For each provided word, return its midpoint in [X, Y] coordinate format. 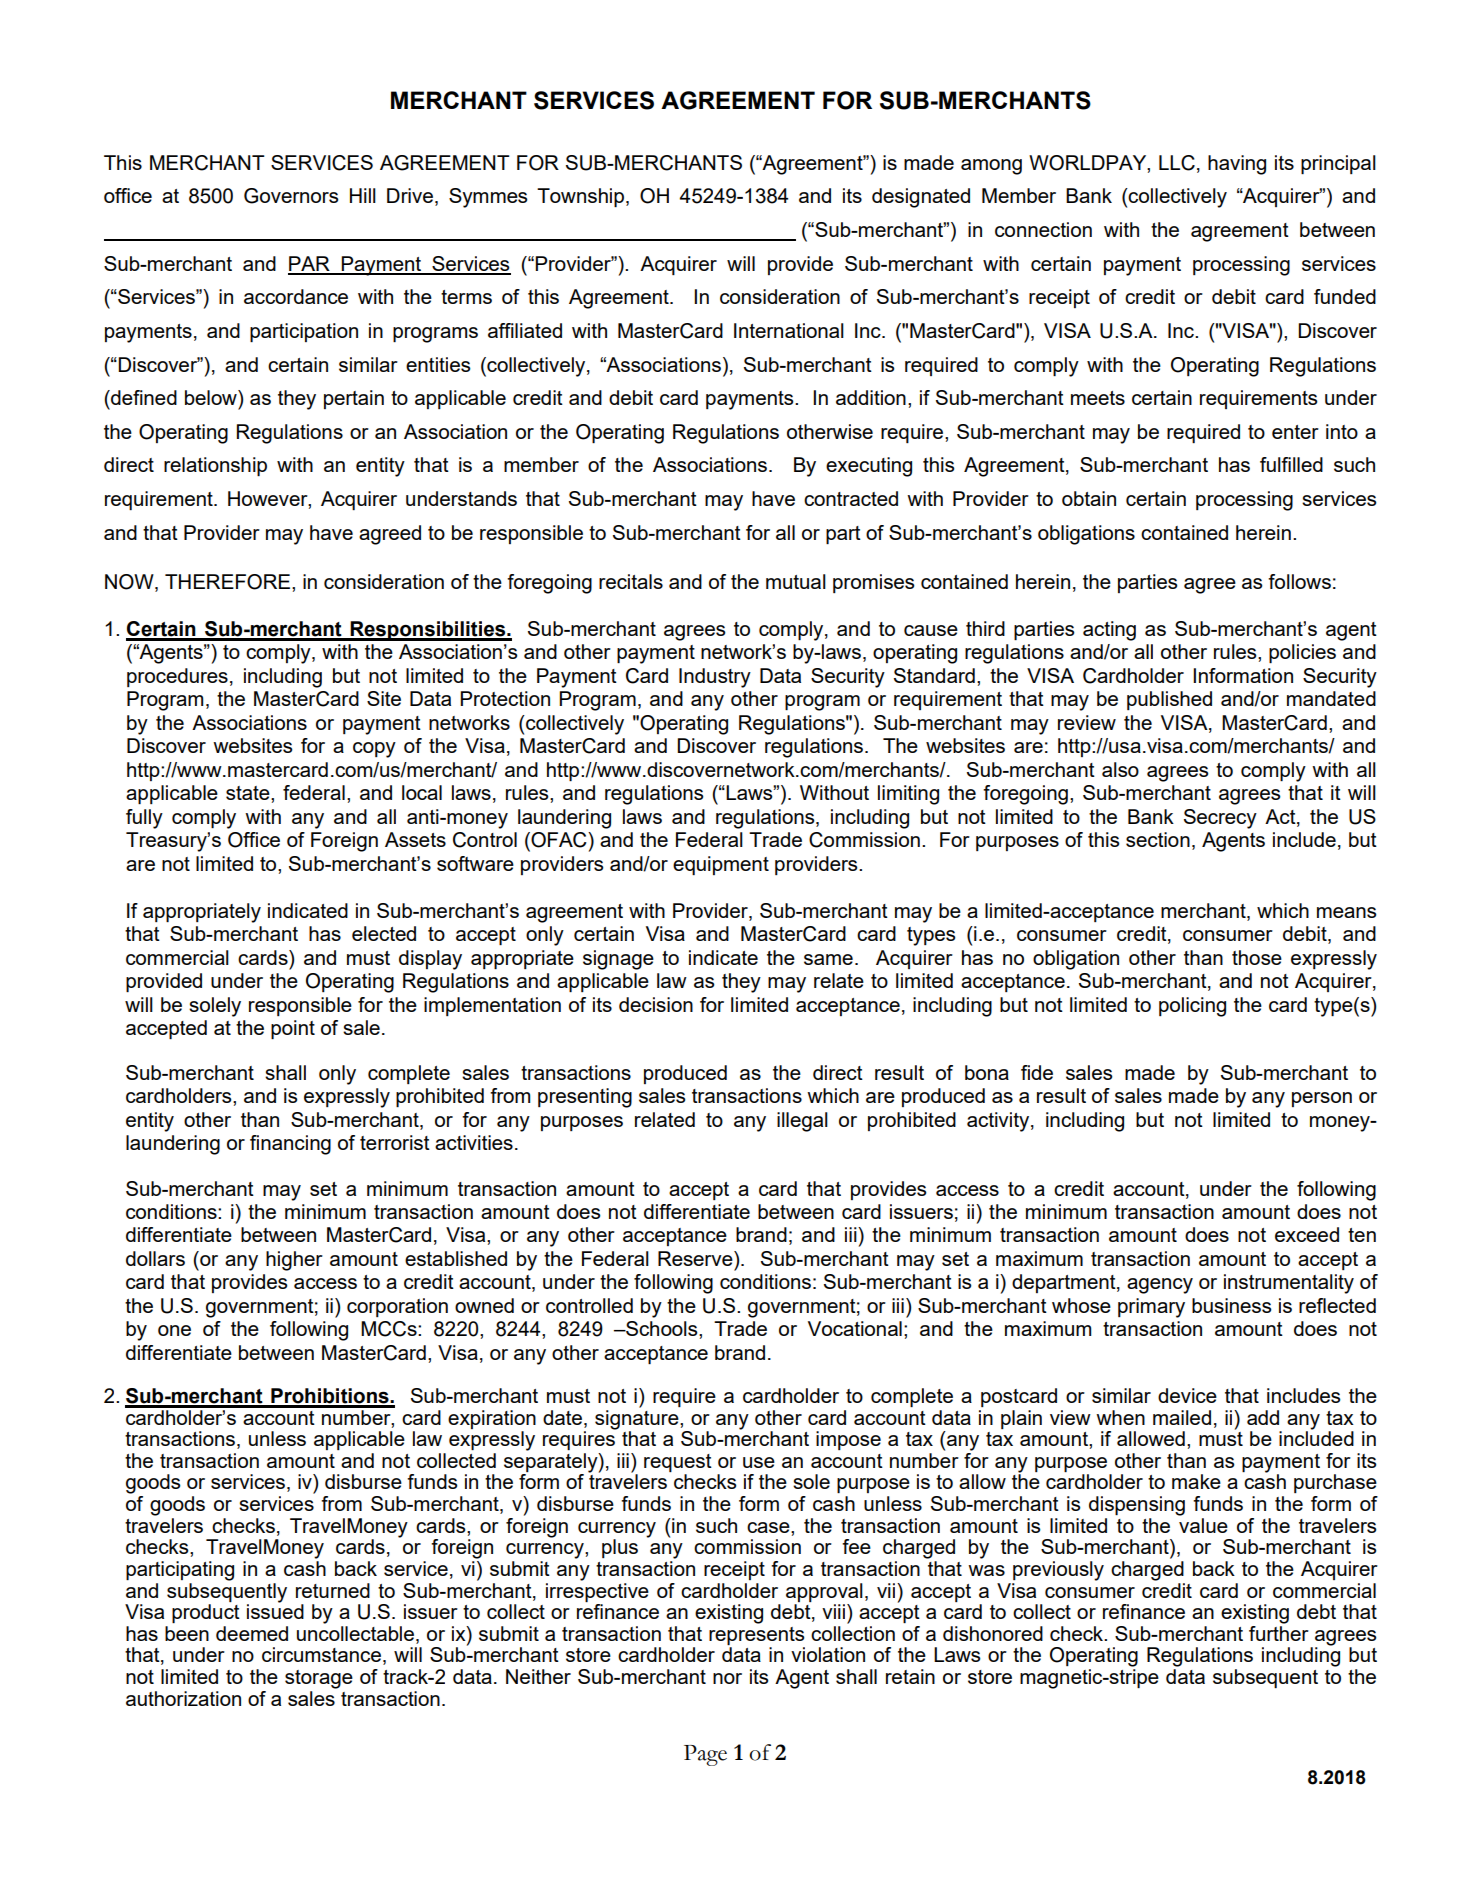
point [293, 1029]
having [1237, 165]
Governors [291, 196]
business [1232, 1305]
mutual [796, 581]
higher [294, 1261]
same [828, 959]
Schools [662, 1328]
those [1257, 957]
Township [582, 197]
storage [319, 1679]
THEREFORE [229, 582]
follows [1299, 581]
